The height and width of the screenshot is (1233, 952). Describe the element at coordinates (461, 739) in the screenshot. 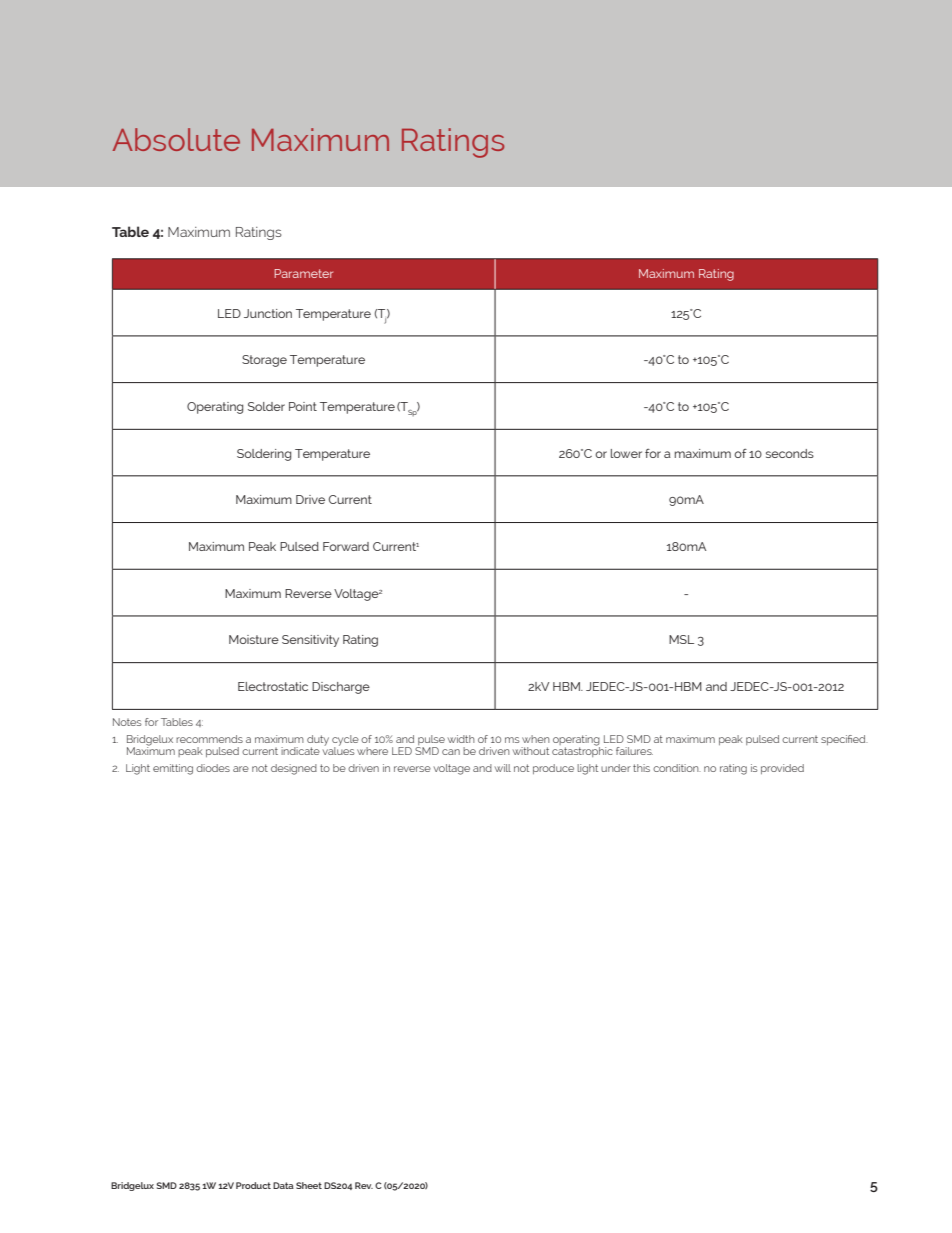

I see `width` at that location.
